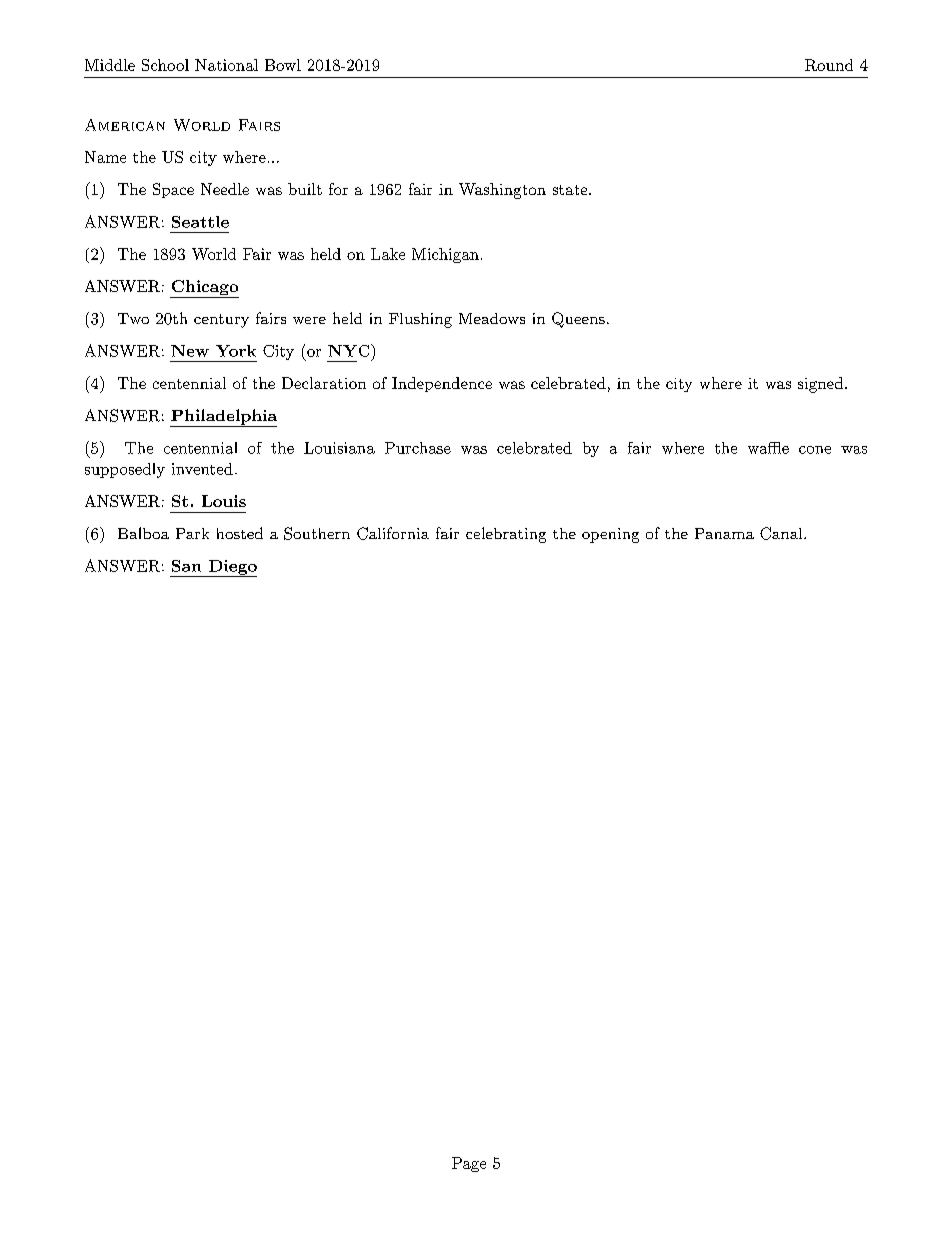 Image resolution: width=952 pixels, height=1233 pixels. Describe the element at coordinates (165, 65) in the page. I see `School` at that location.
